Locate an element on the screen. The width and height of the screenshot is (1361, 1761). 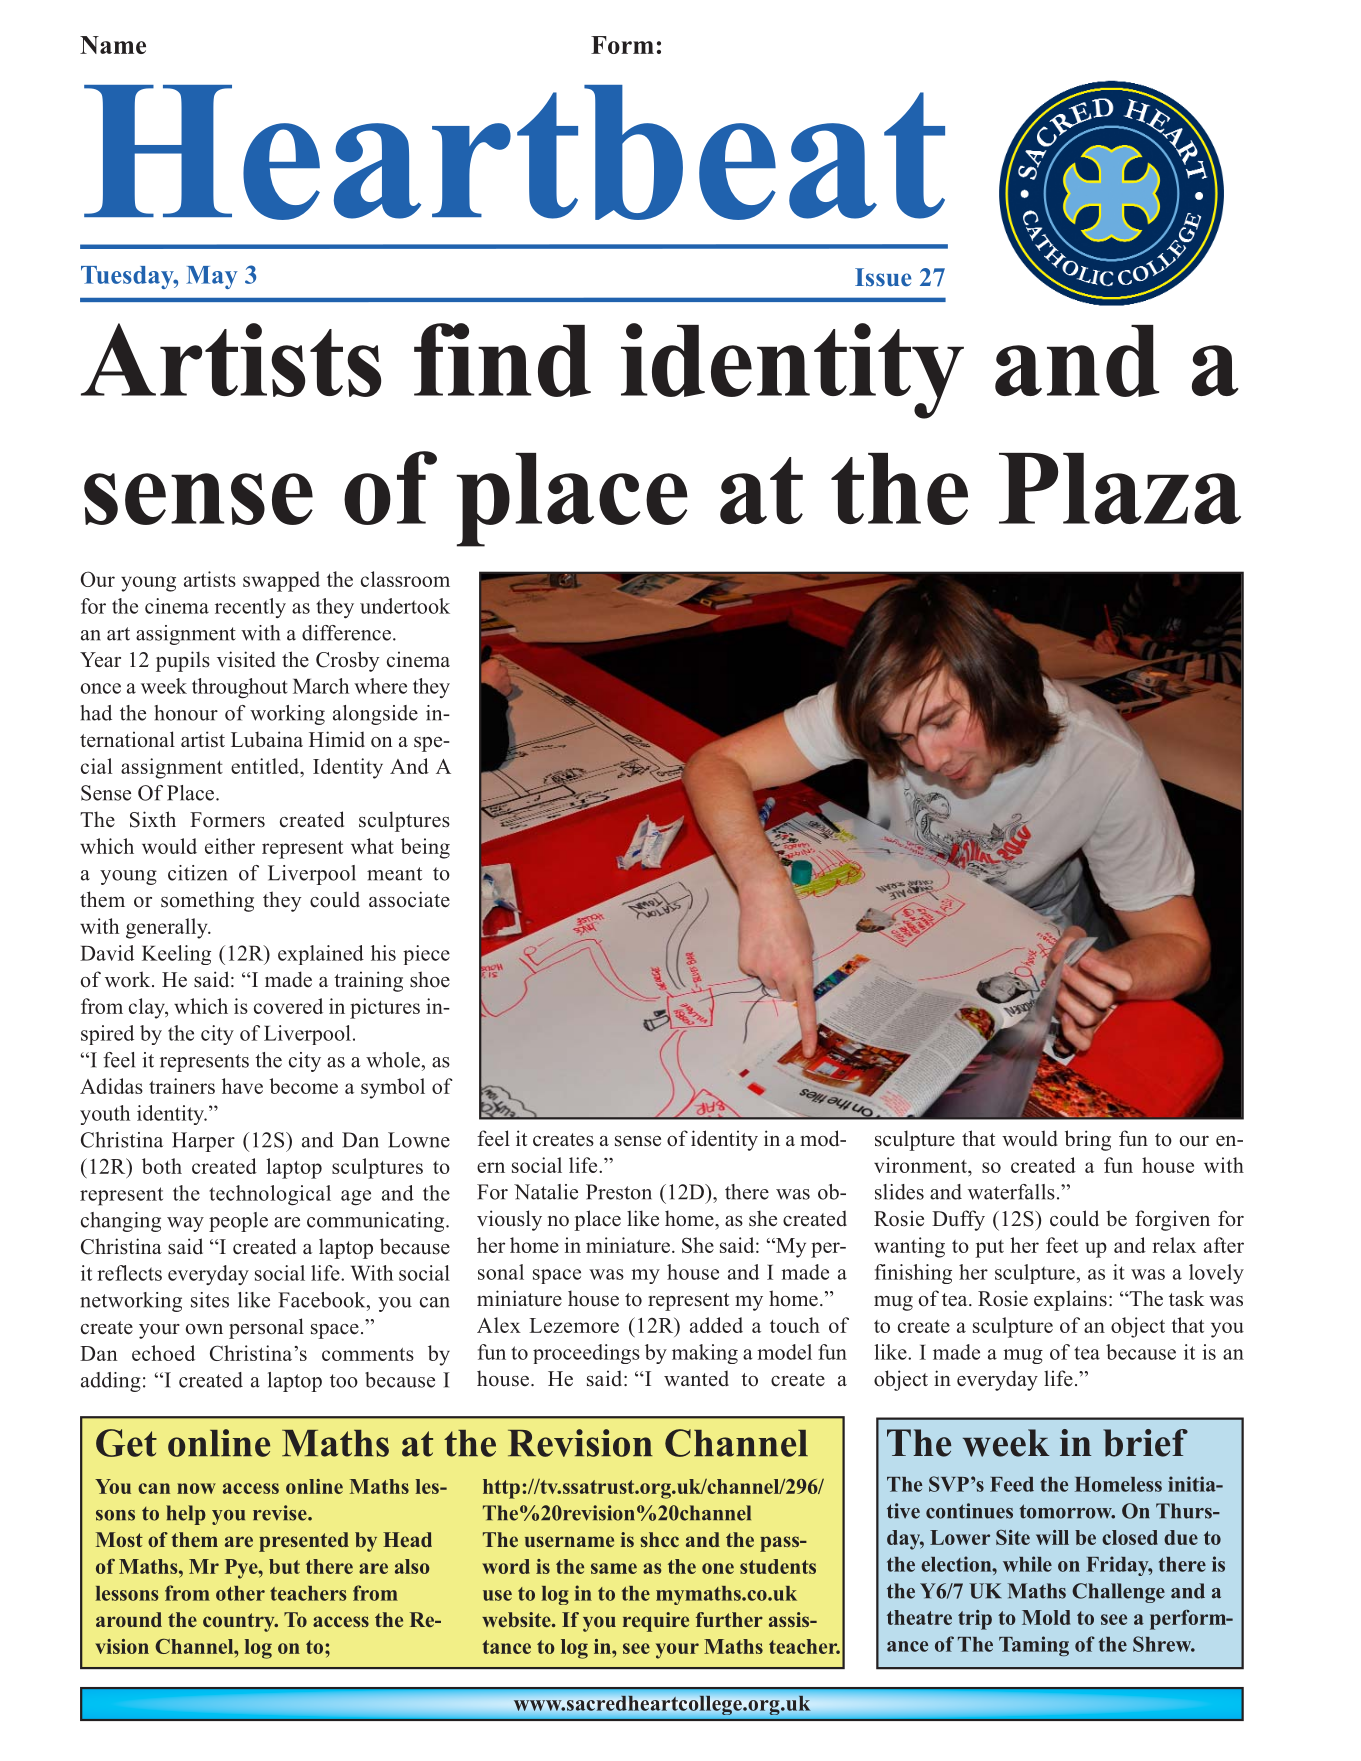
Plaza is located at coordinates (1120, 488).
